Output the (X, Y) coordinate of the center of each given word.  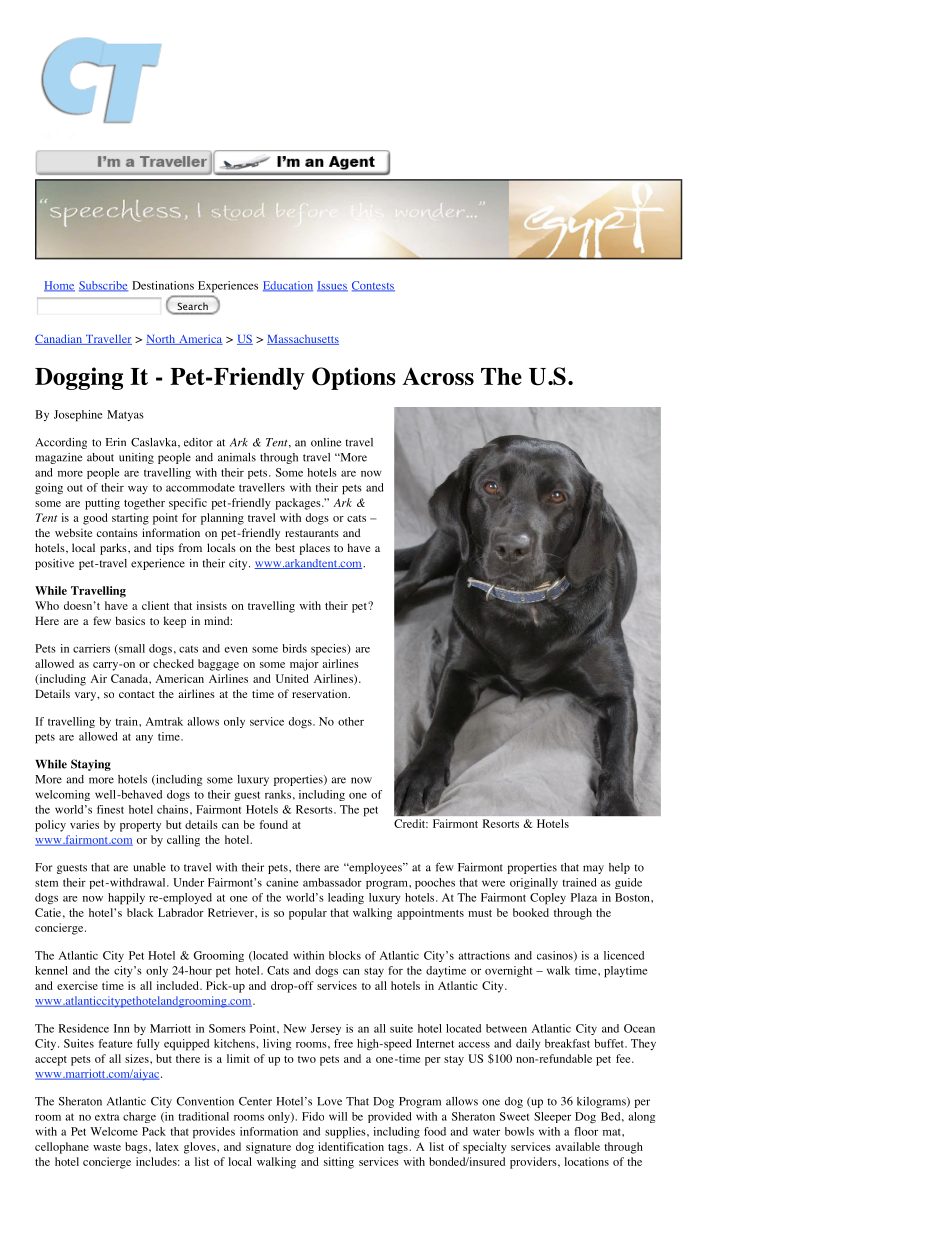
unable (149, 867)
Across (438, 376)
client (155, 605)
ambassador (332, 882)
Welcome (114, 1131)
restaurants (312, 533)
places (314, 549)
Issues (332, 286)
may (593, 869)
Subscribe (103, 286)
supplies (346, 1133)
